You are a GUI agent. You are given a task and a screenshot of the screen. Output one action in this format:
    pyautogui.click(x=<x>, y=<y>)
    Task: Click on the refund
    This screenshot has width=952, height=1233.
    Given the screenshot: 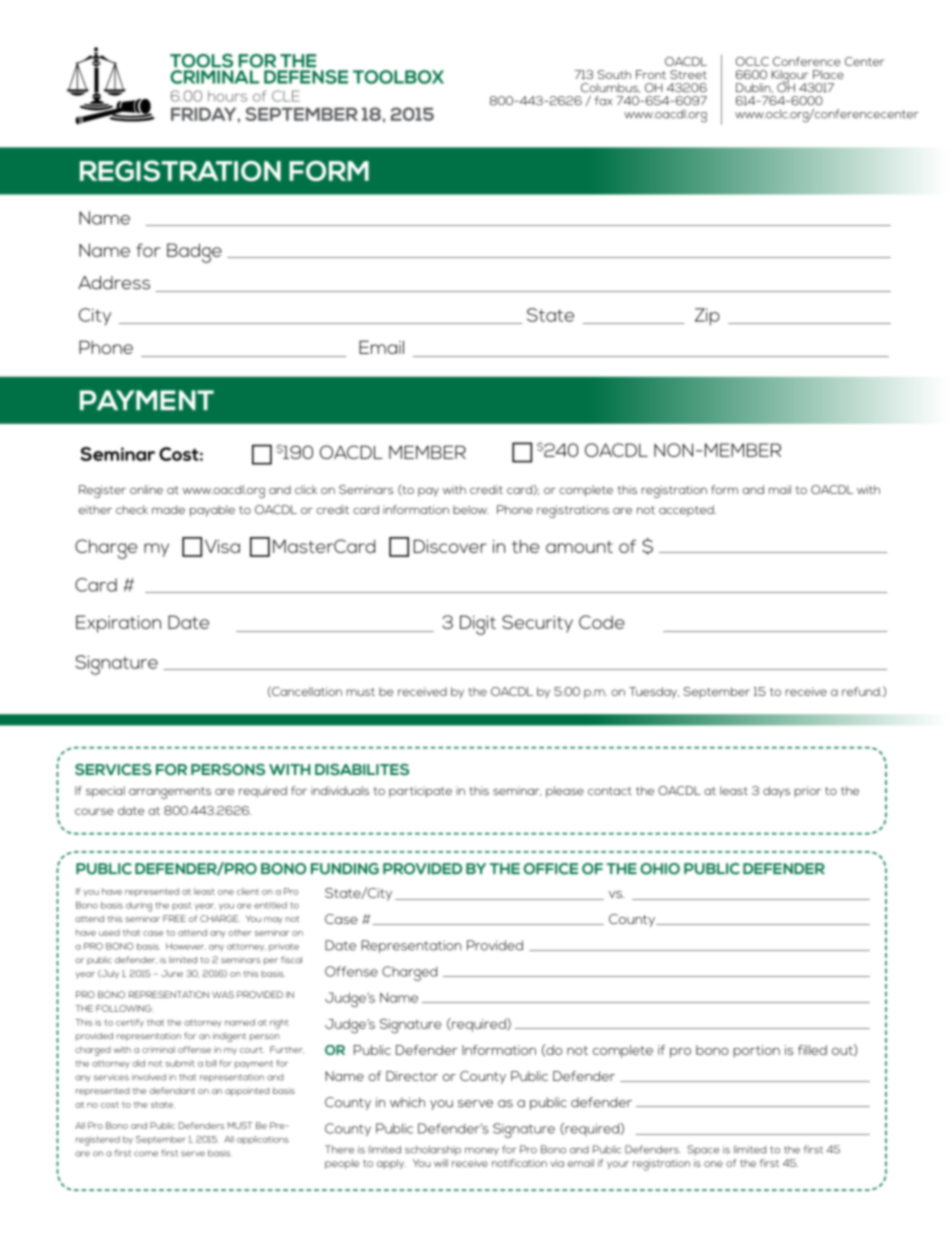 What is the action you would take?
    pyautogui.click(x=862, y=691)
